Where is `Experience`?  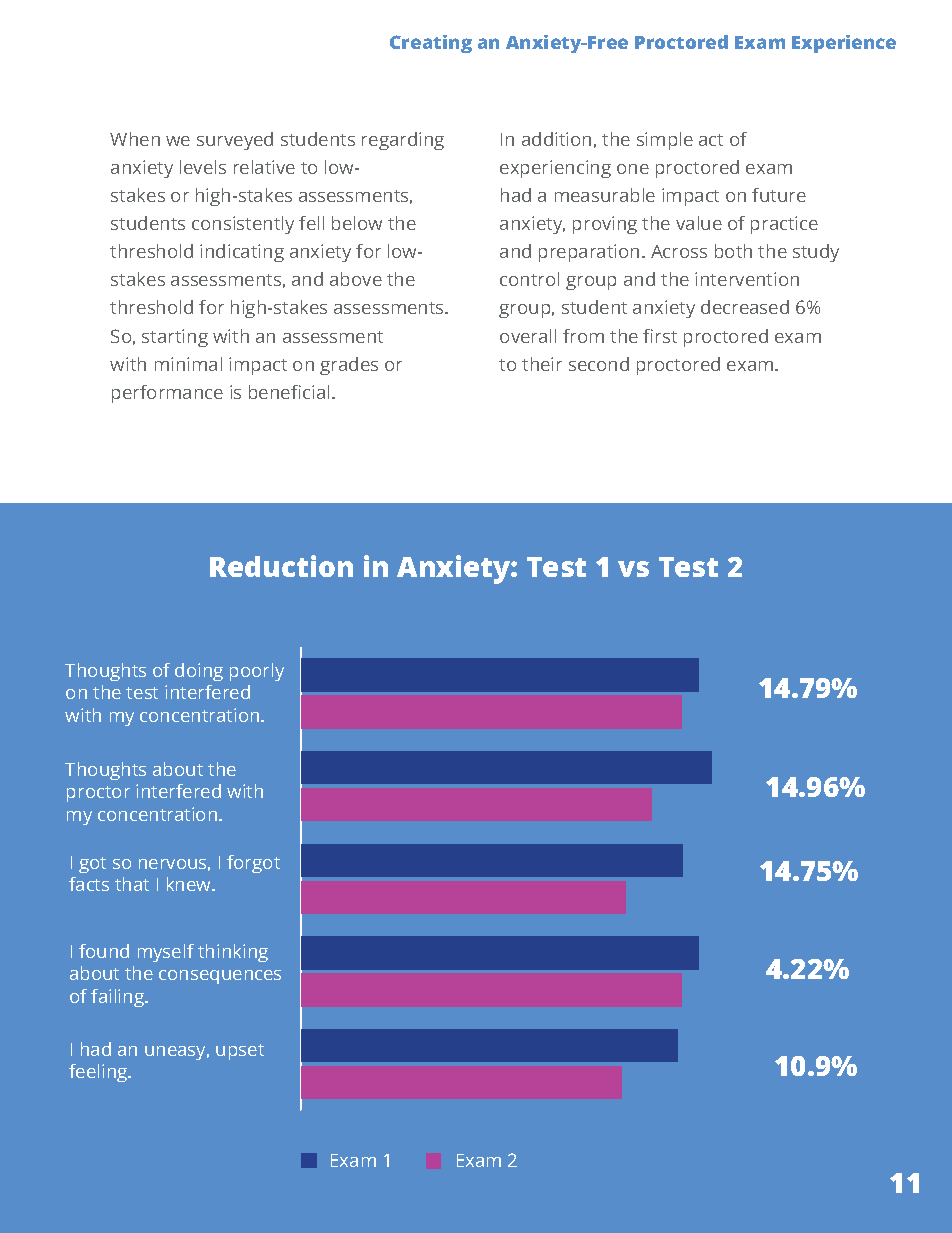 Experience is located at coordinates (844, 44).
